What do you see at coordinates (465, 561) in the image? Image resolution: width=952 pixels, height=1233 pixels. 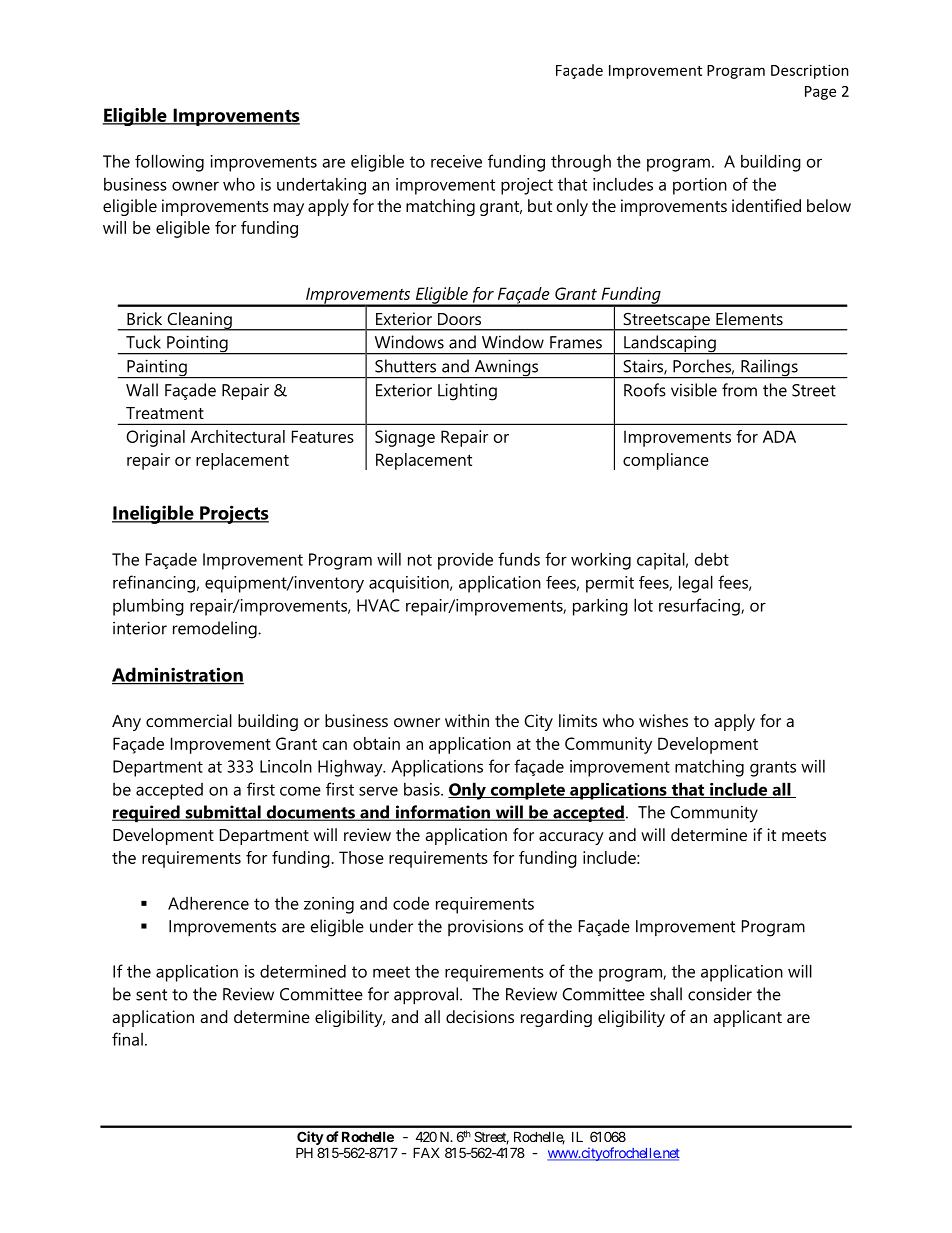 I see `provide` at bounding box center [465, 561].
